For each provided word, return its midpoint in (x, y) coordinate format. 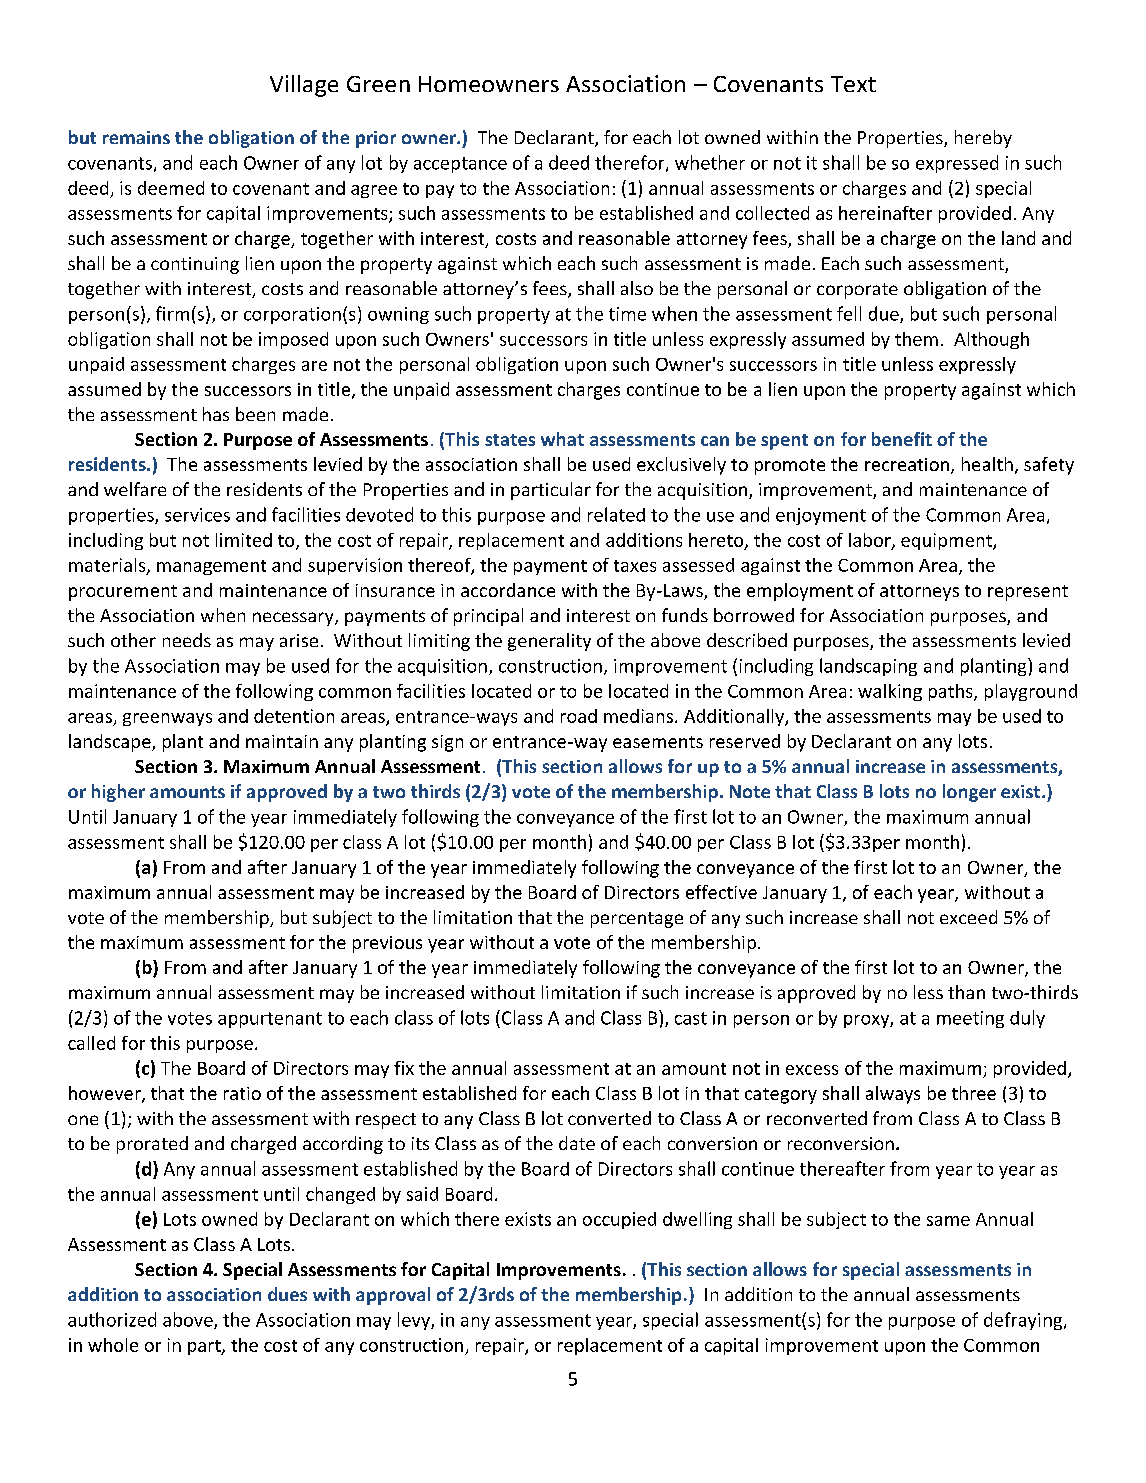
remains (136, 137)
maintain (282, 741)
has (216, 414)
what (562, 439)
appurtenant (270, 1020)
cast (691, 1018)
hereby (983, 139)
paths (952, 692)
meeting (970, 1019)
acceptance (460, 165)
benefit (902, 439)
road (579, 716)
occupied (619, 1220)
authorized (112, 1319)
